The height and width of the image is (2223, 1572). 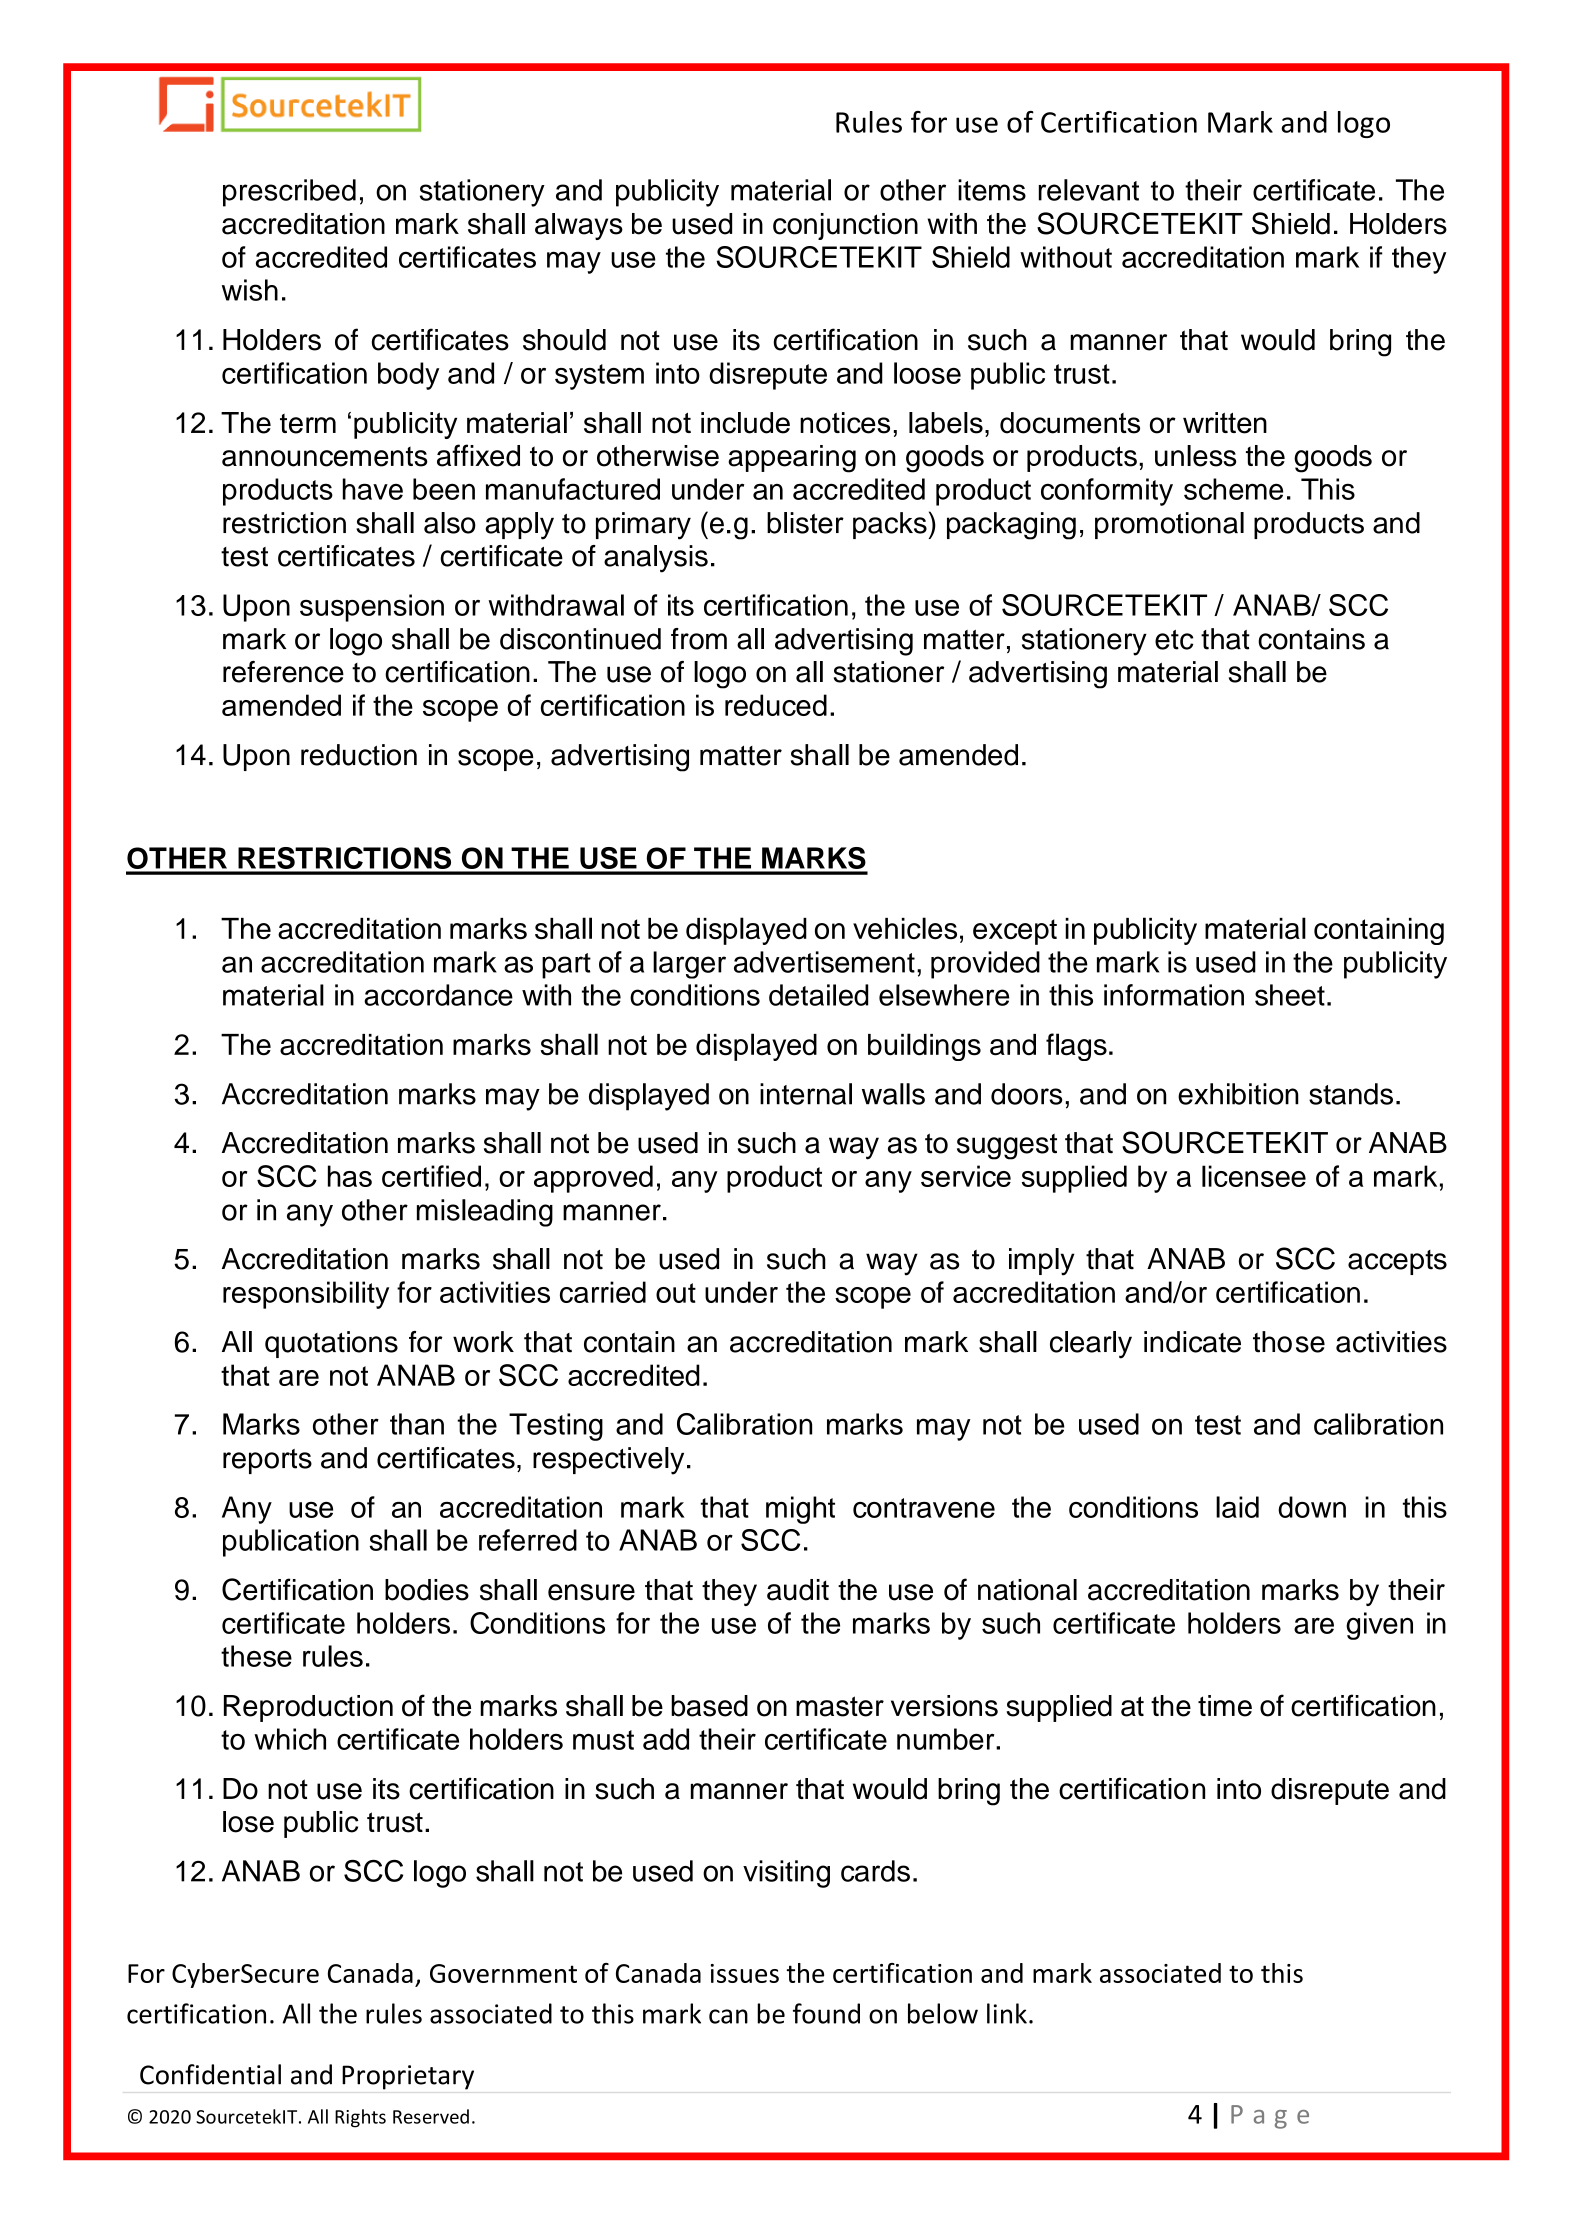 What do you see at coordinates (350, 1176) in the image?
I see `has` at bounding box center [350, 1176].
